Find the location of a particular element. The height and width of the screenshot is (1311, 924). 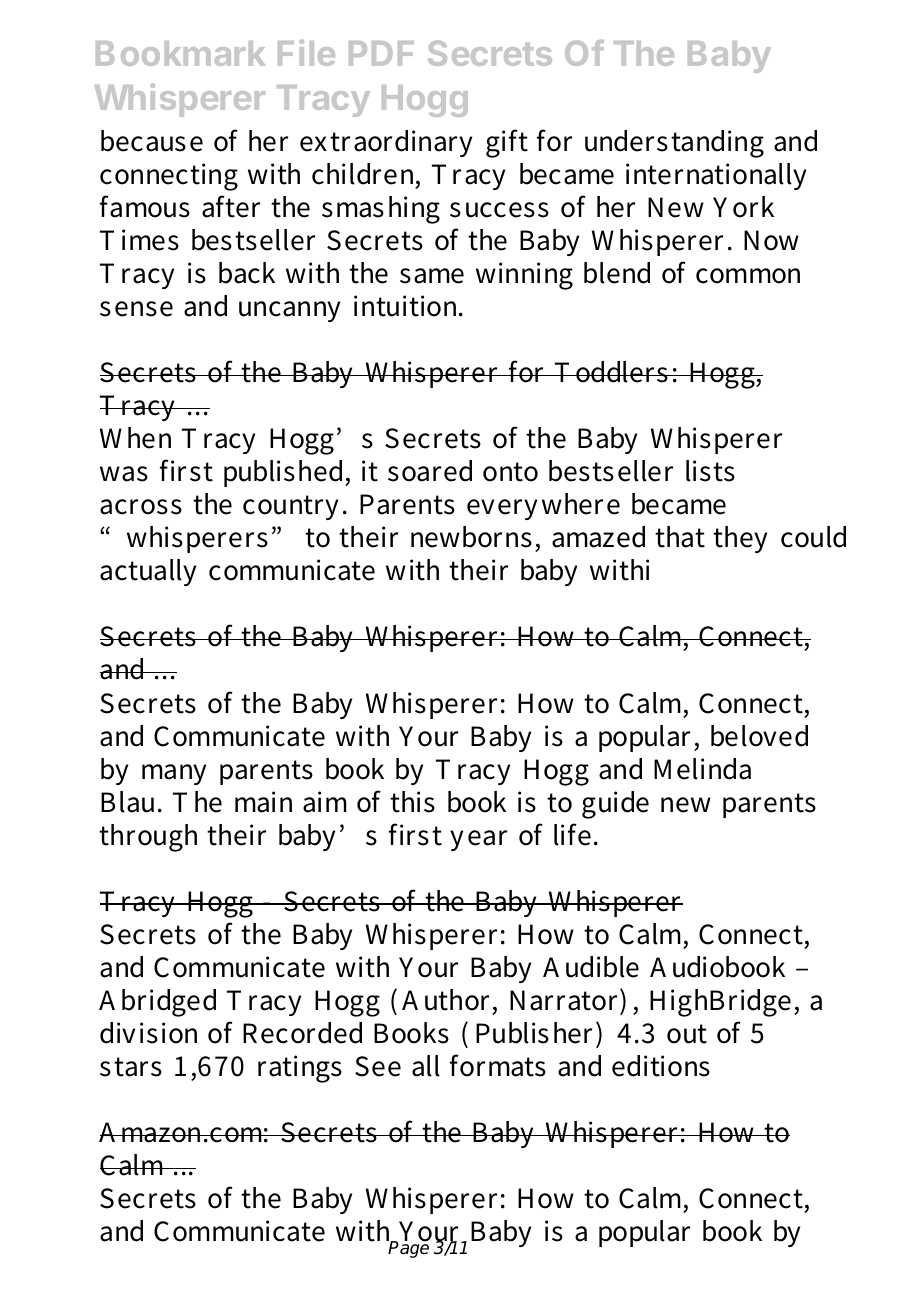

understanding is located at coordinates (674, 144).
